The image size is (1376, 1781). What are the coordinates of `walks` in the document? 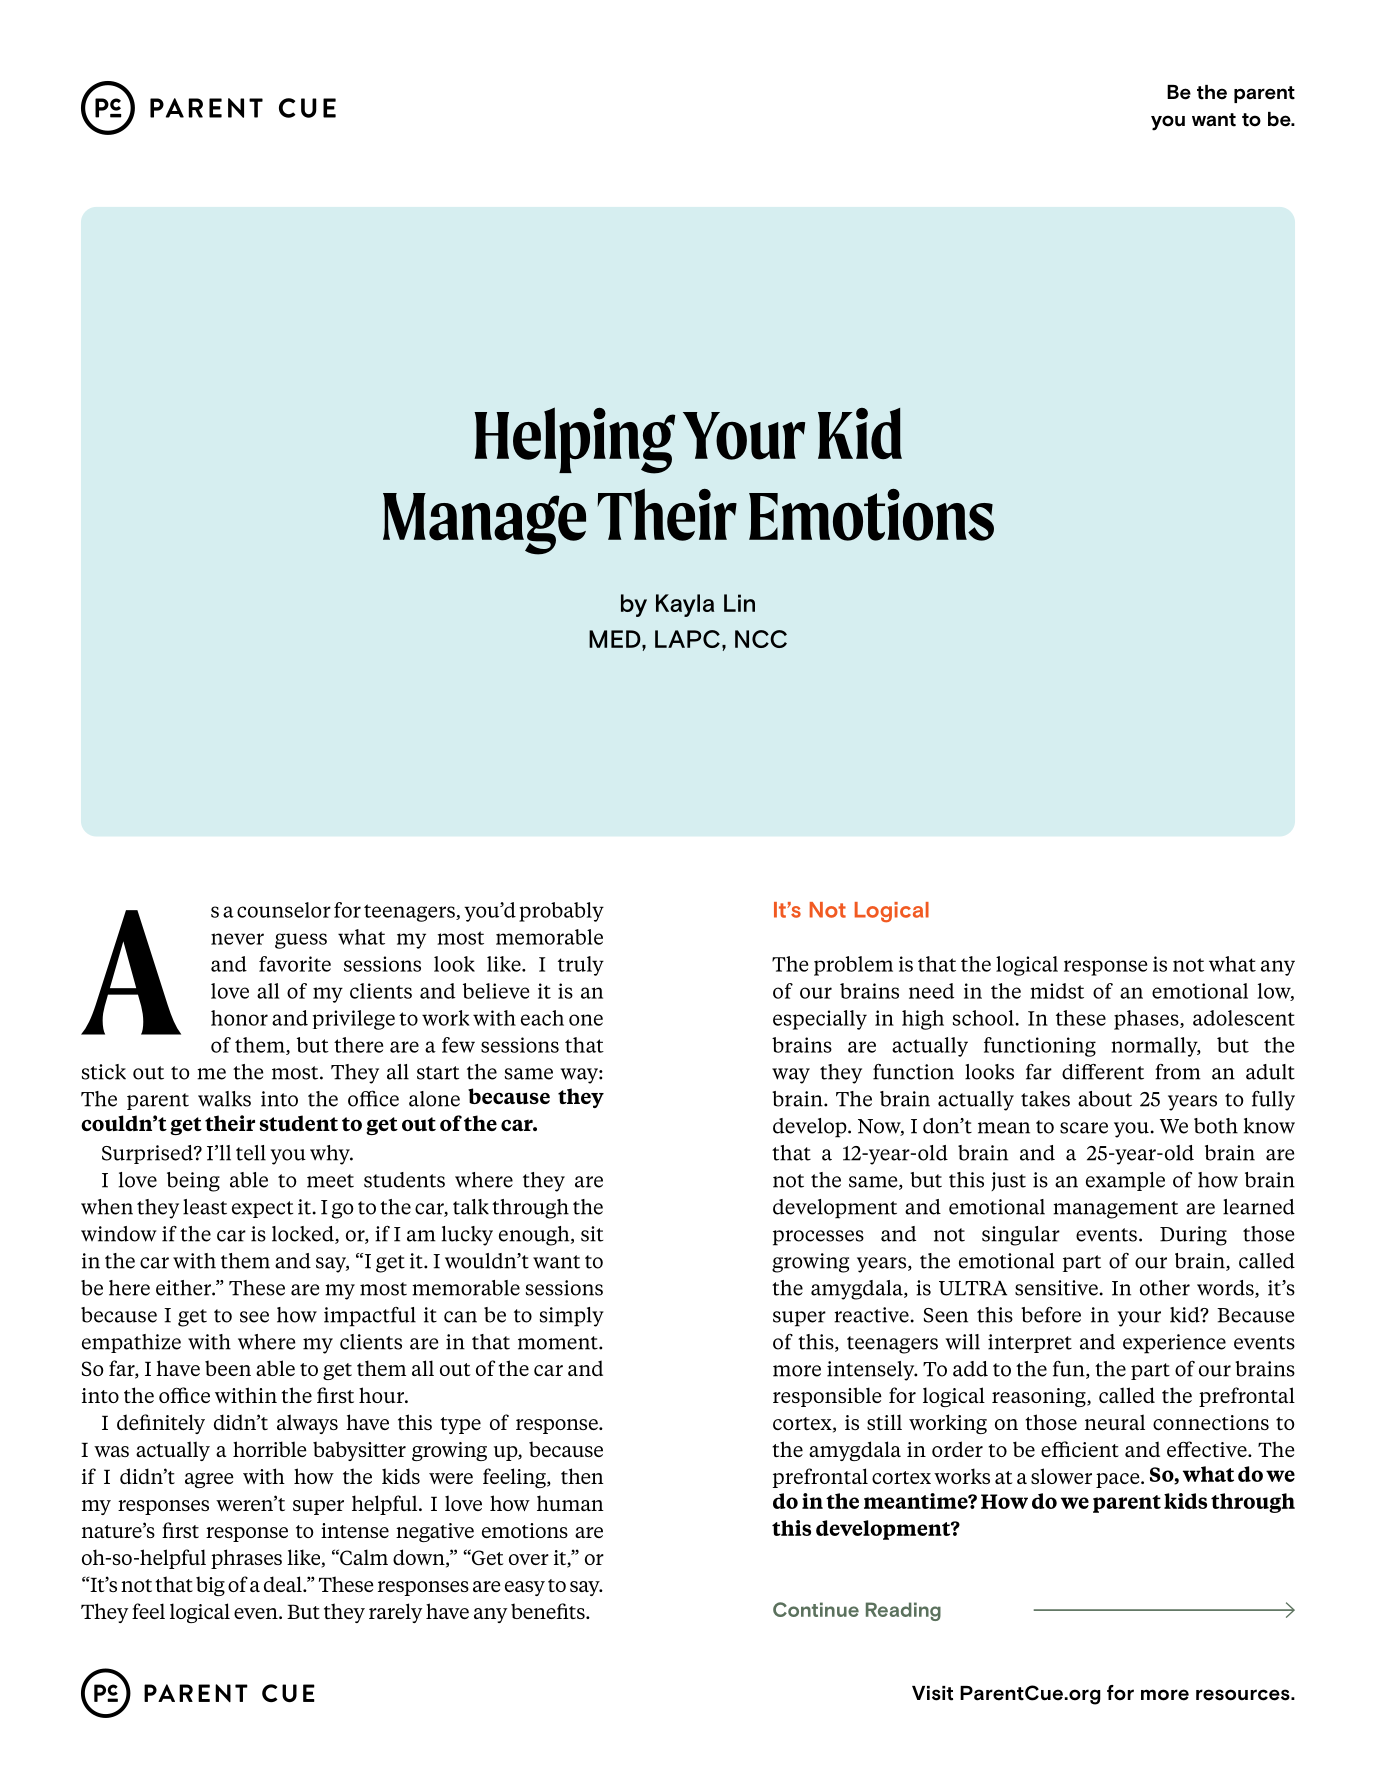 It's located at (224, 1099).
